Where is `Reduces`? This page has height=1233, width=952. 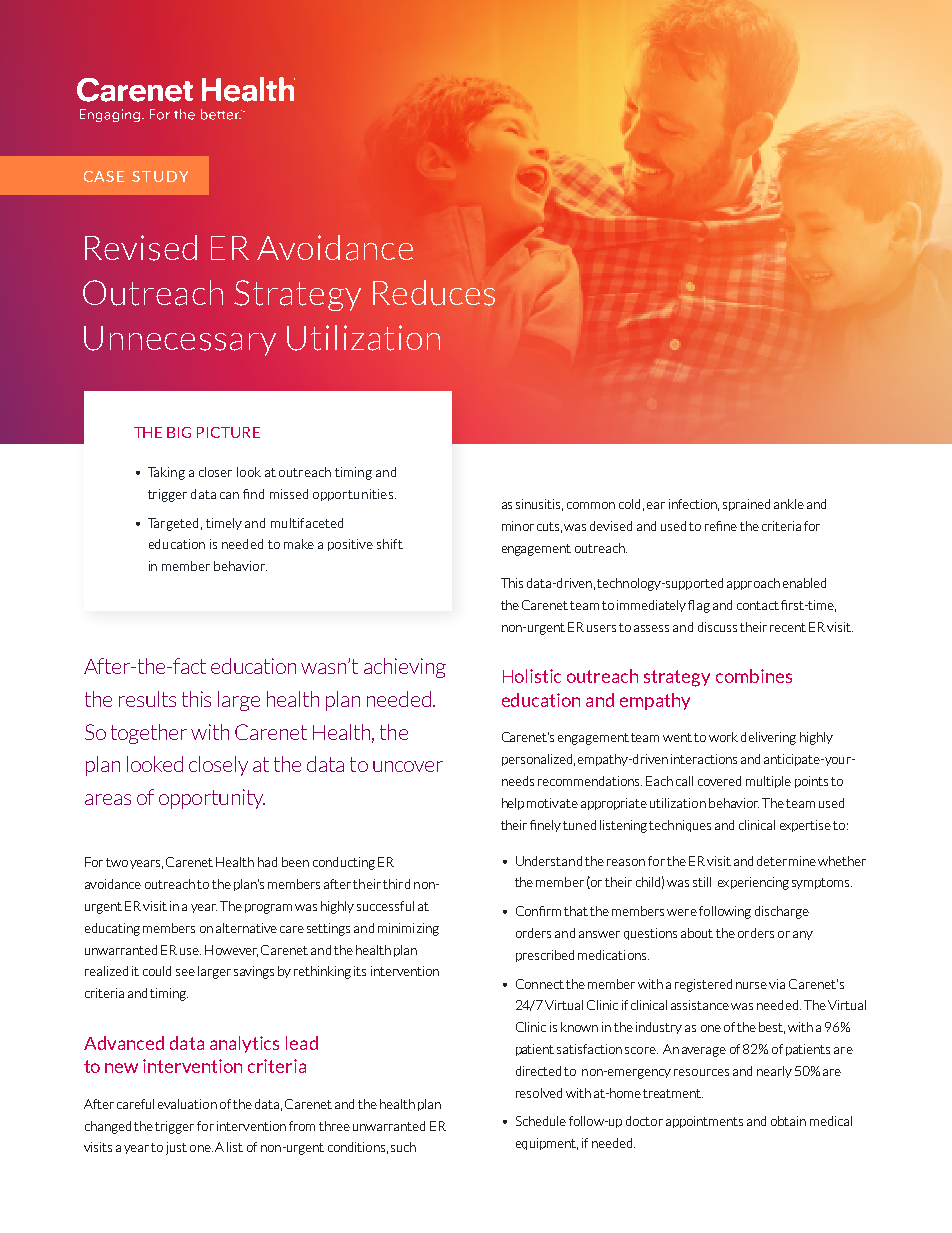
Reduces is located at coordinates (434, 293).
